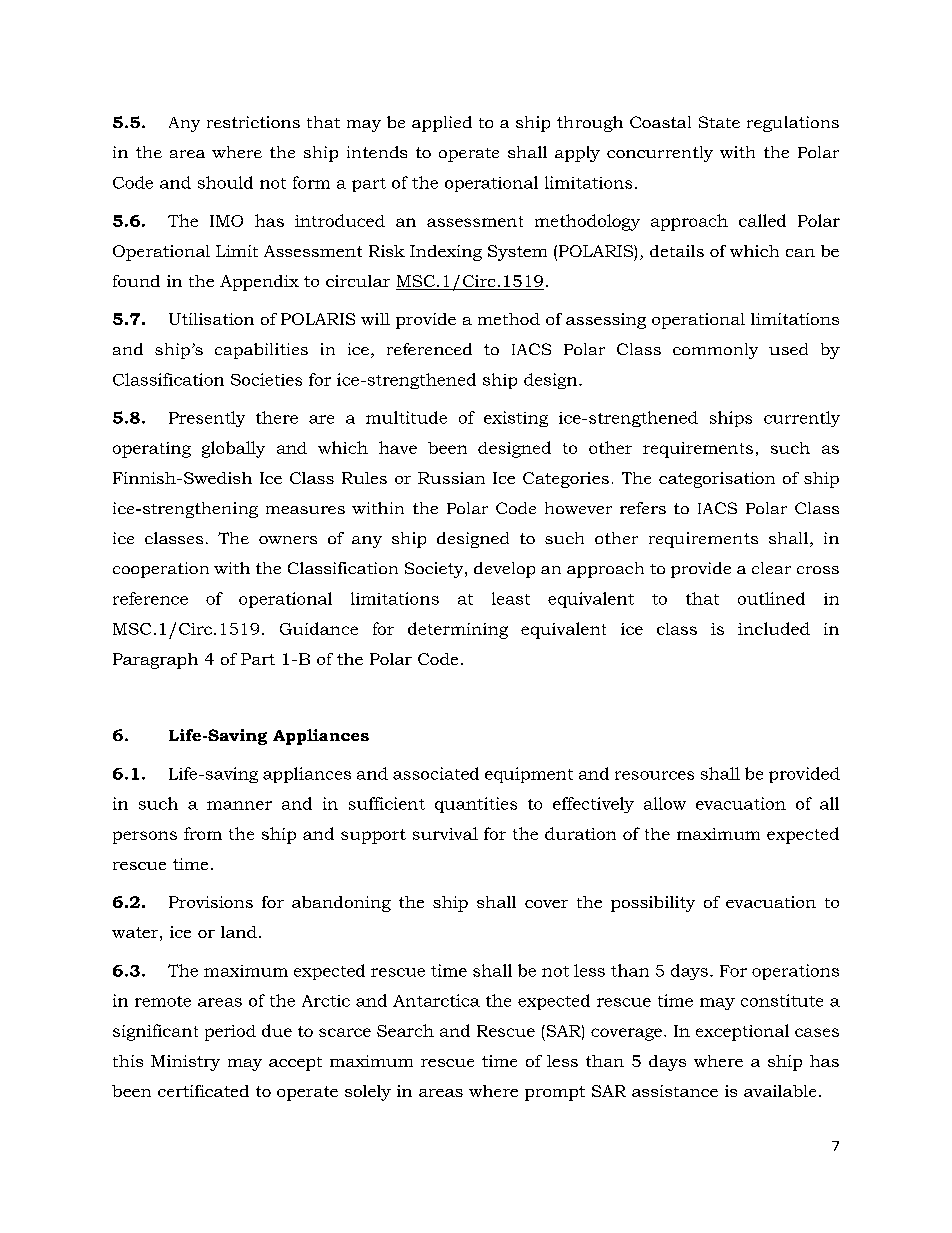 The image size is (952, 1233). Describe the element at coordinates (225, 182) in the page. I see `should` at that location.
